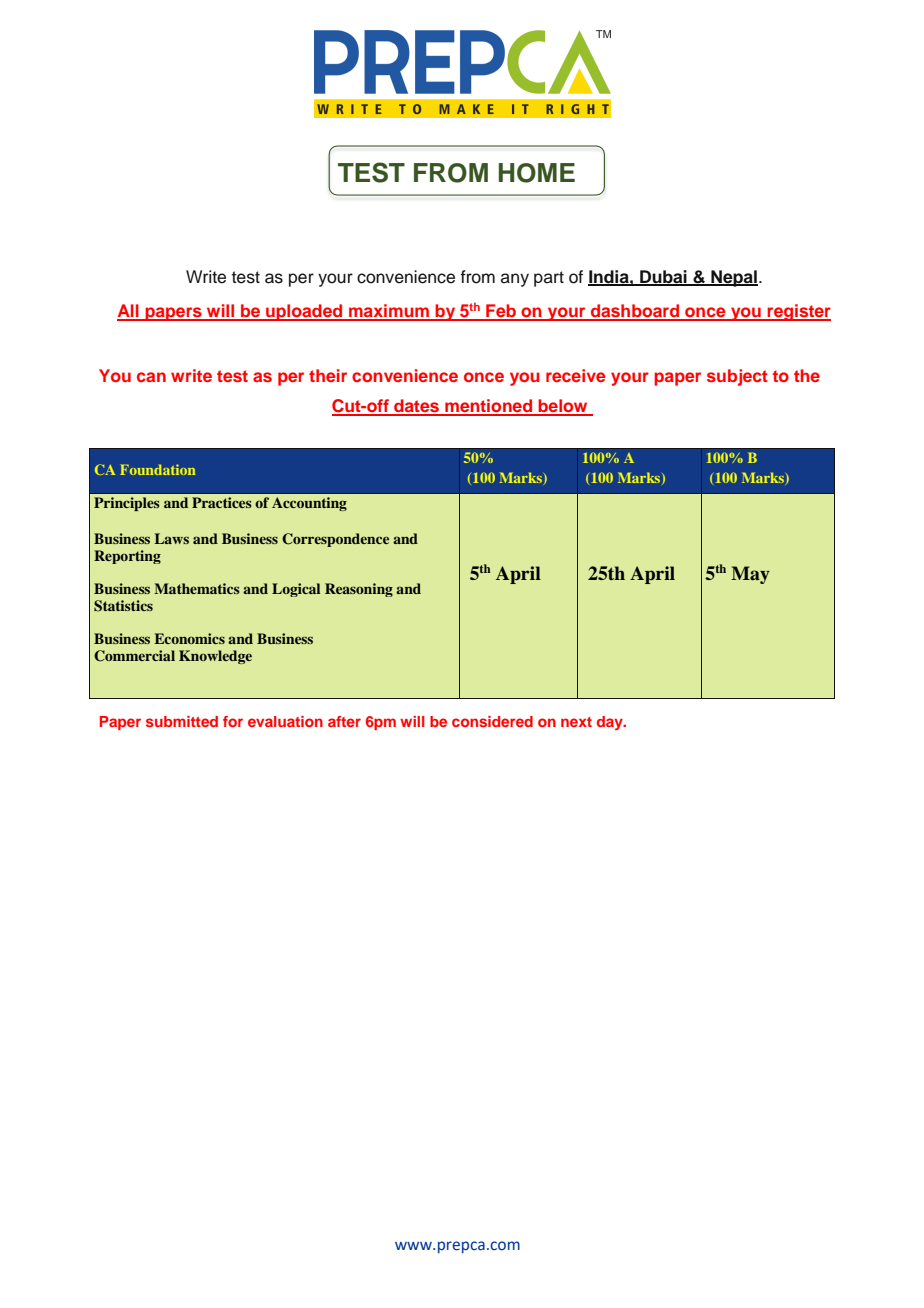 Image resolution: width=924 pixels, height=1308 pixels. I want to click on submitted, so click(182, 721).
